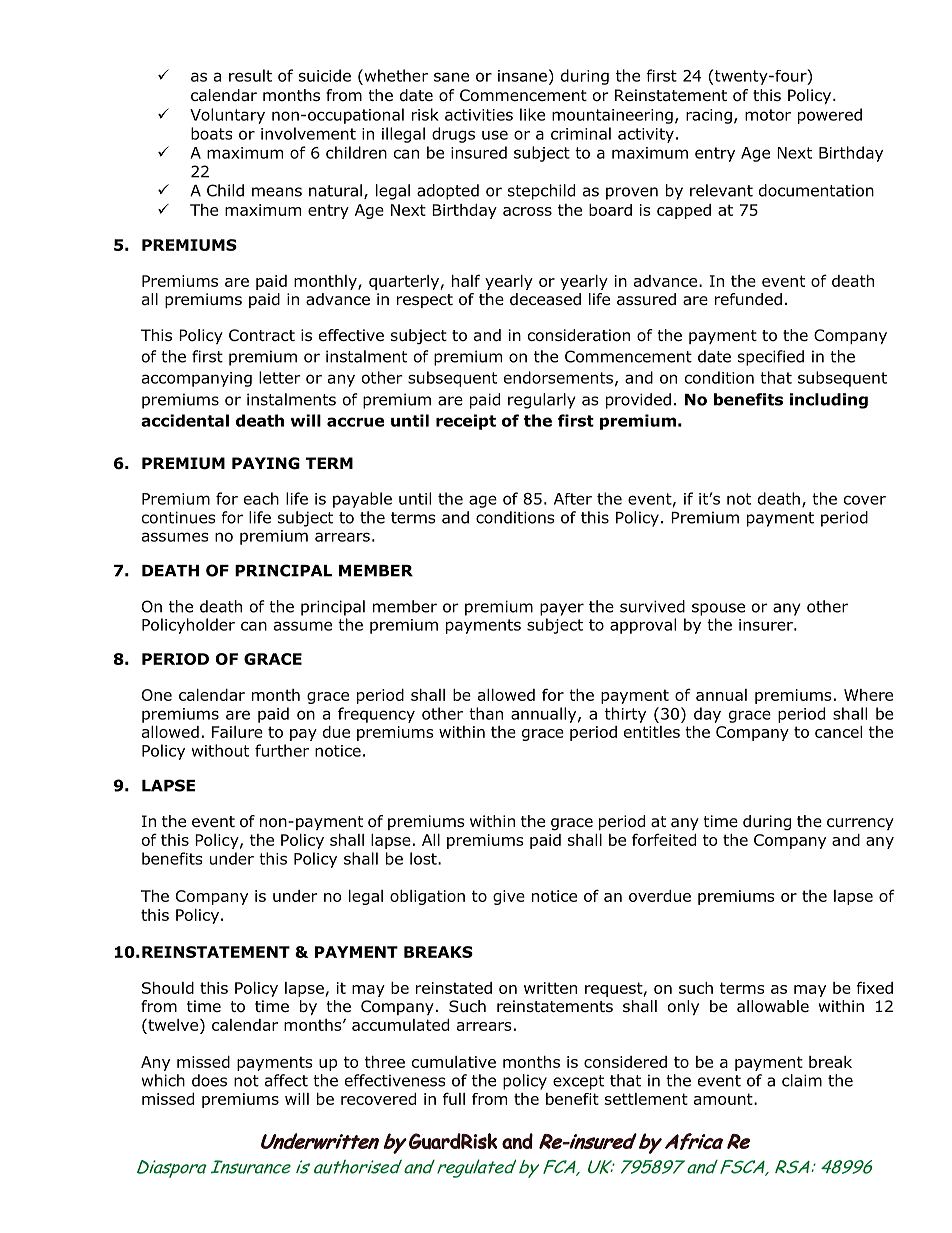  I want to click on like, so click(532, 114).
